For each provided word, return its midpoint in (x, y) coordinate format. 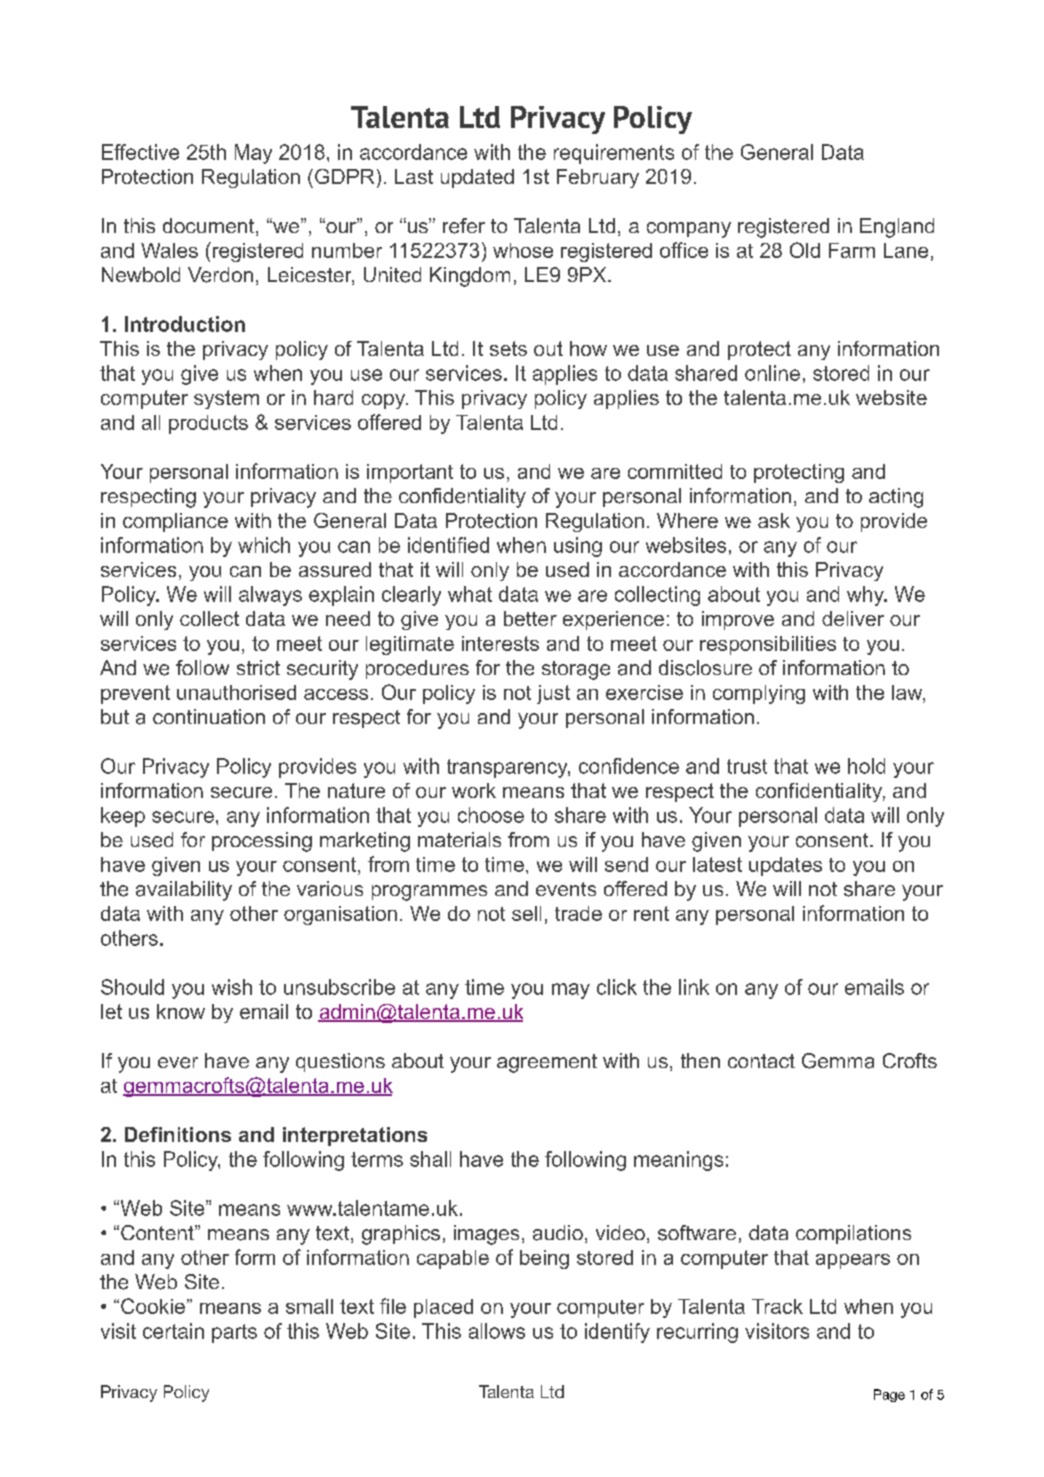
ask (774, 520)
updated (477, 178)
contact (761, 1061)
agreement (547, 1063)
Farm (852, 250)
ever (178, 1063)
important (410, 473)
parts (234, 1333)
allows (497, 1331)
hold (866, 766)
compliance (175, 522)
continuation (209, 716)
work (474, 790)
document (210, 227)
